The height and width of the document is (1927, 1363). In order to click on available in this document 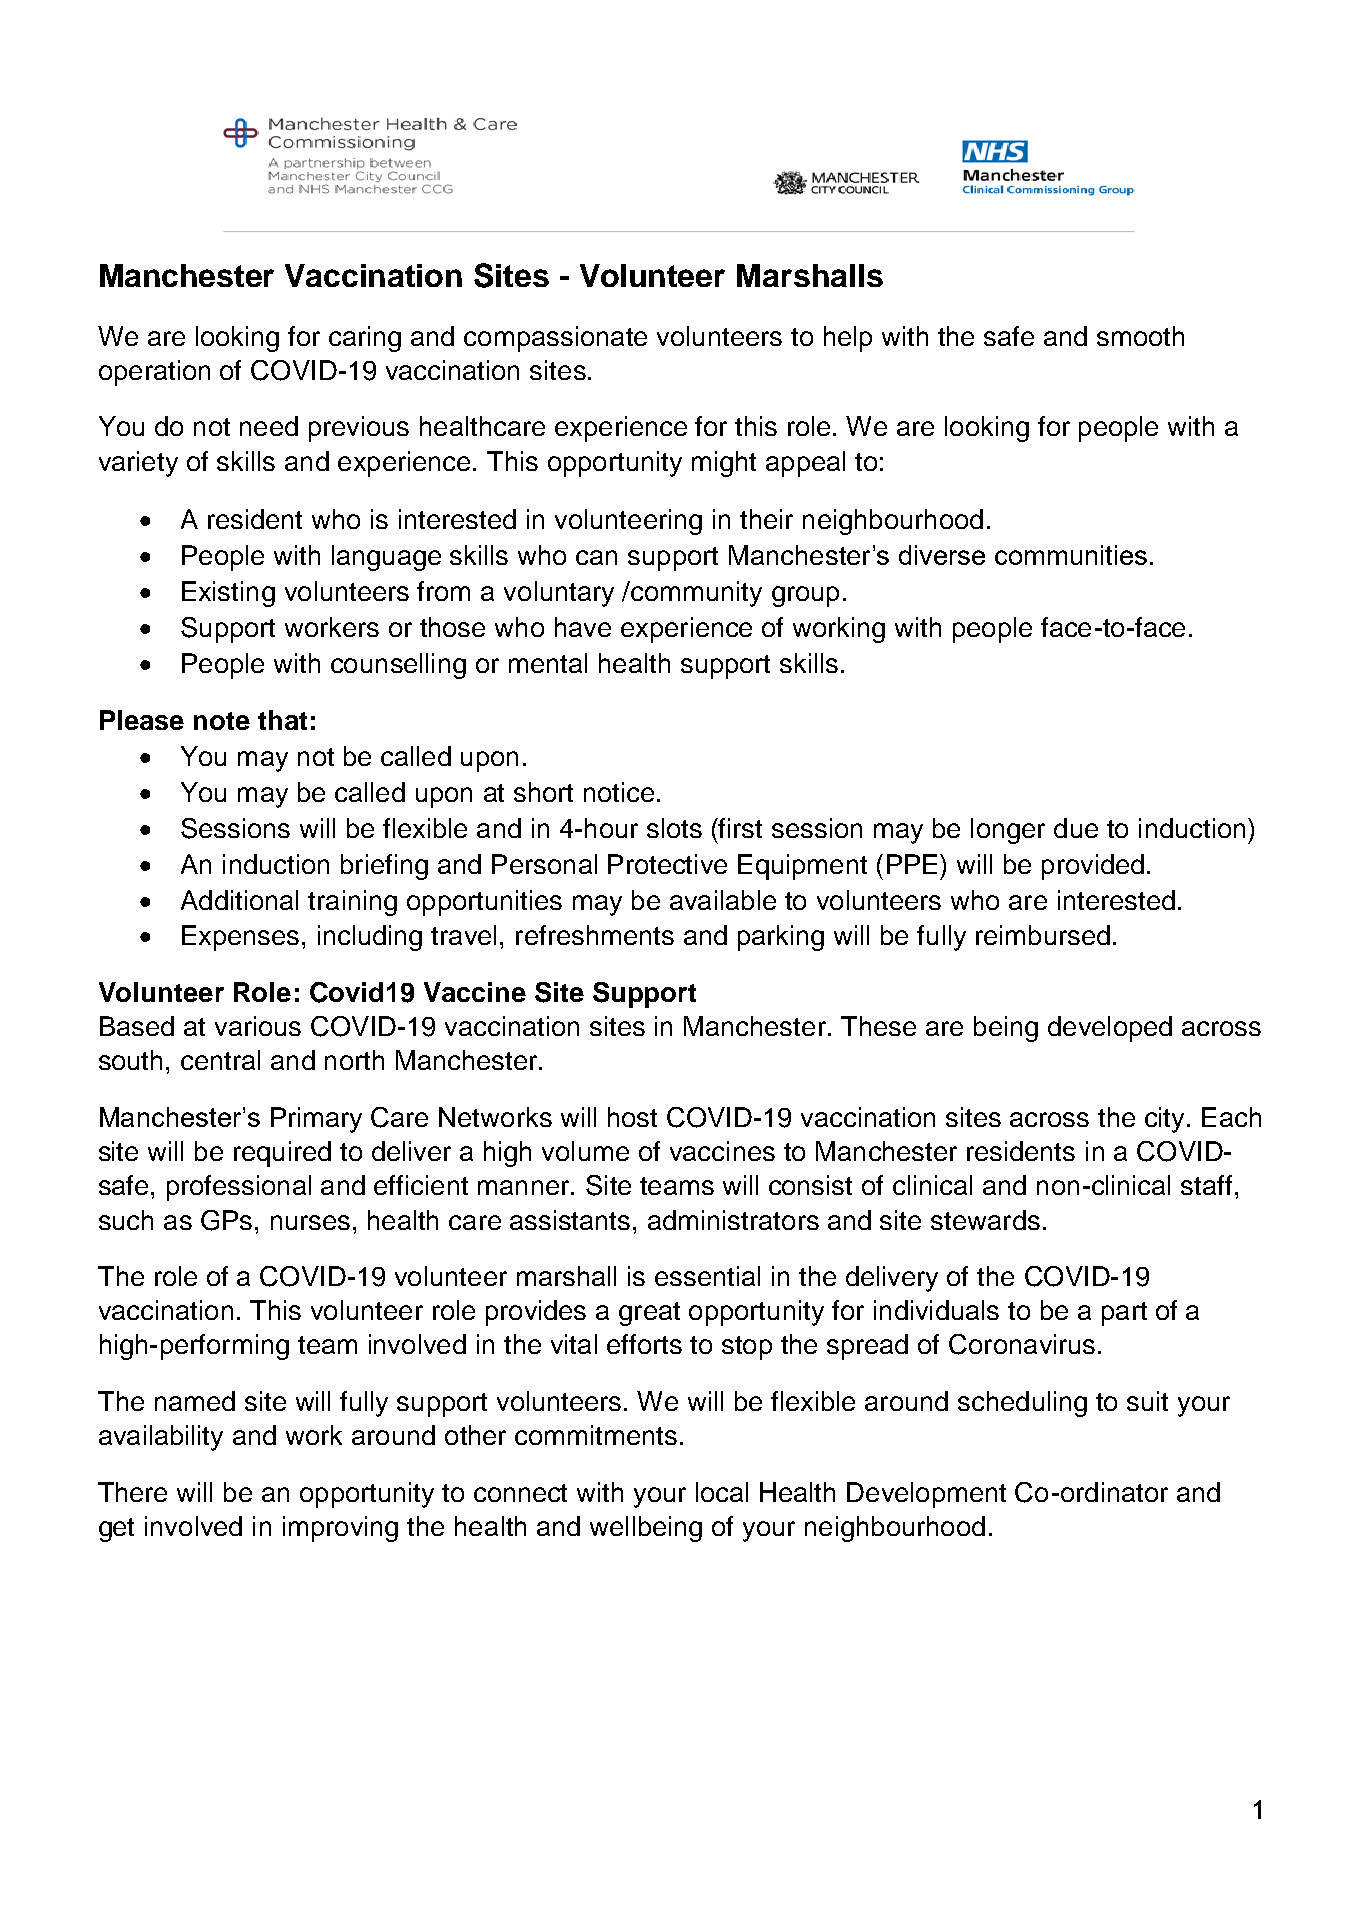, I will do `click(723, 900)`.
